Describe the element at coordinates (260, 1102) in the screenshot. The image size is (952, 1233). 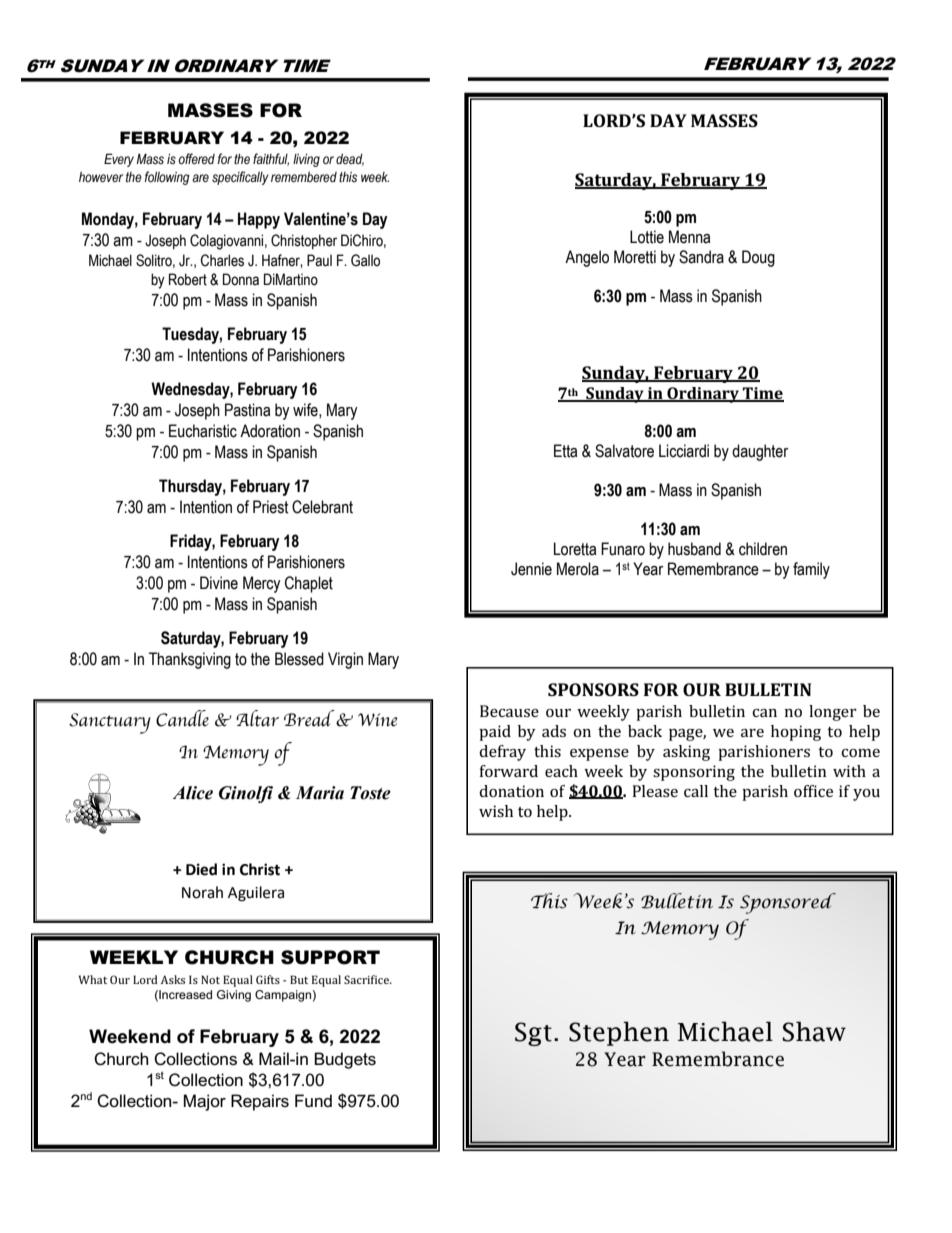
I see `Repairs` at that location.
